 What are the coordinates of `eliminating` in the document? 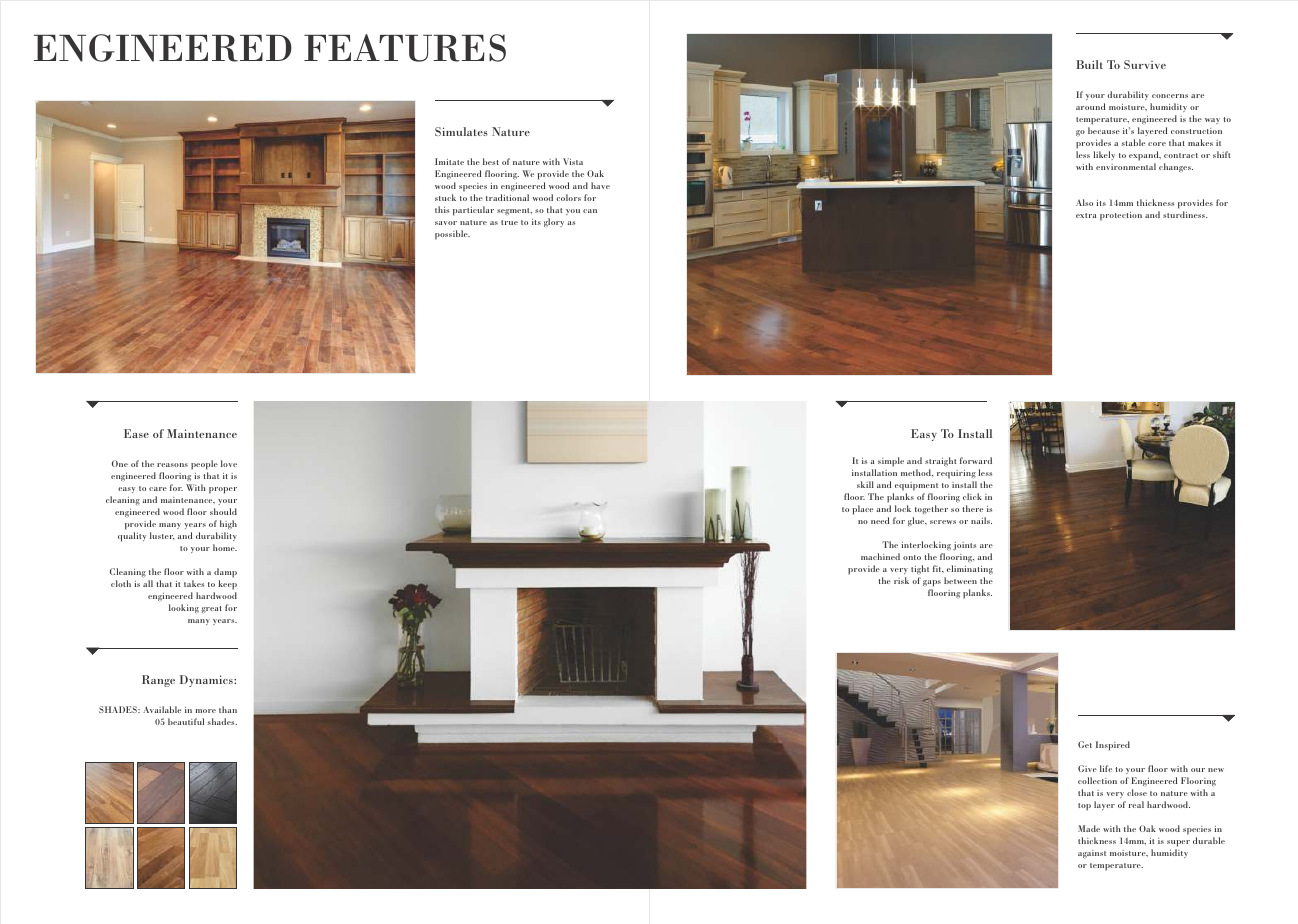 It's located at (970, 569).
